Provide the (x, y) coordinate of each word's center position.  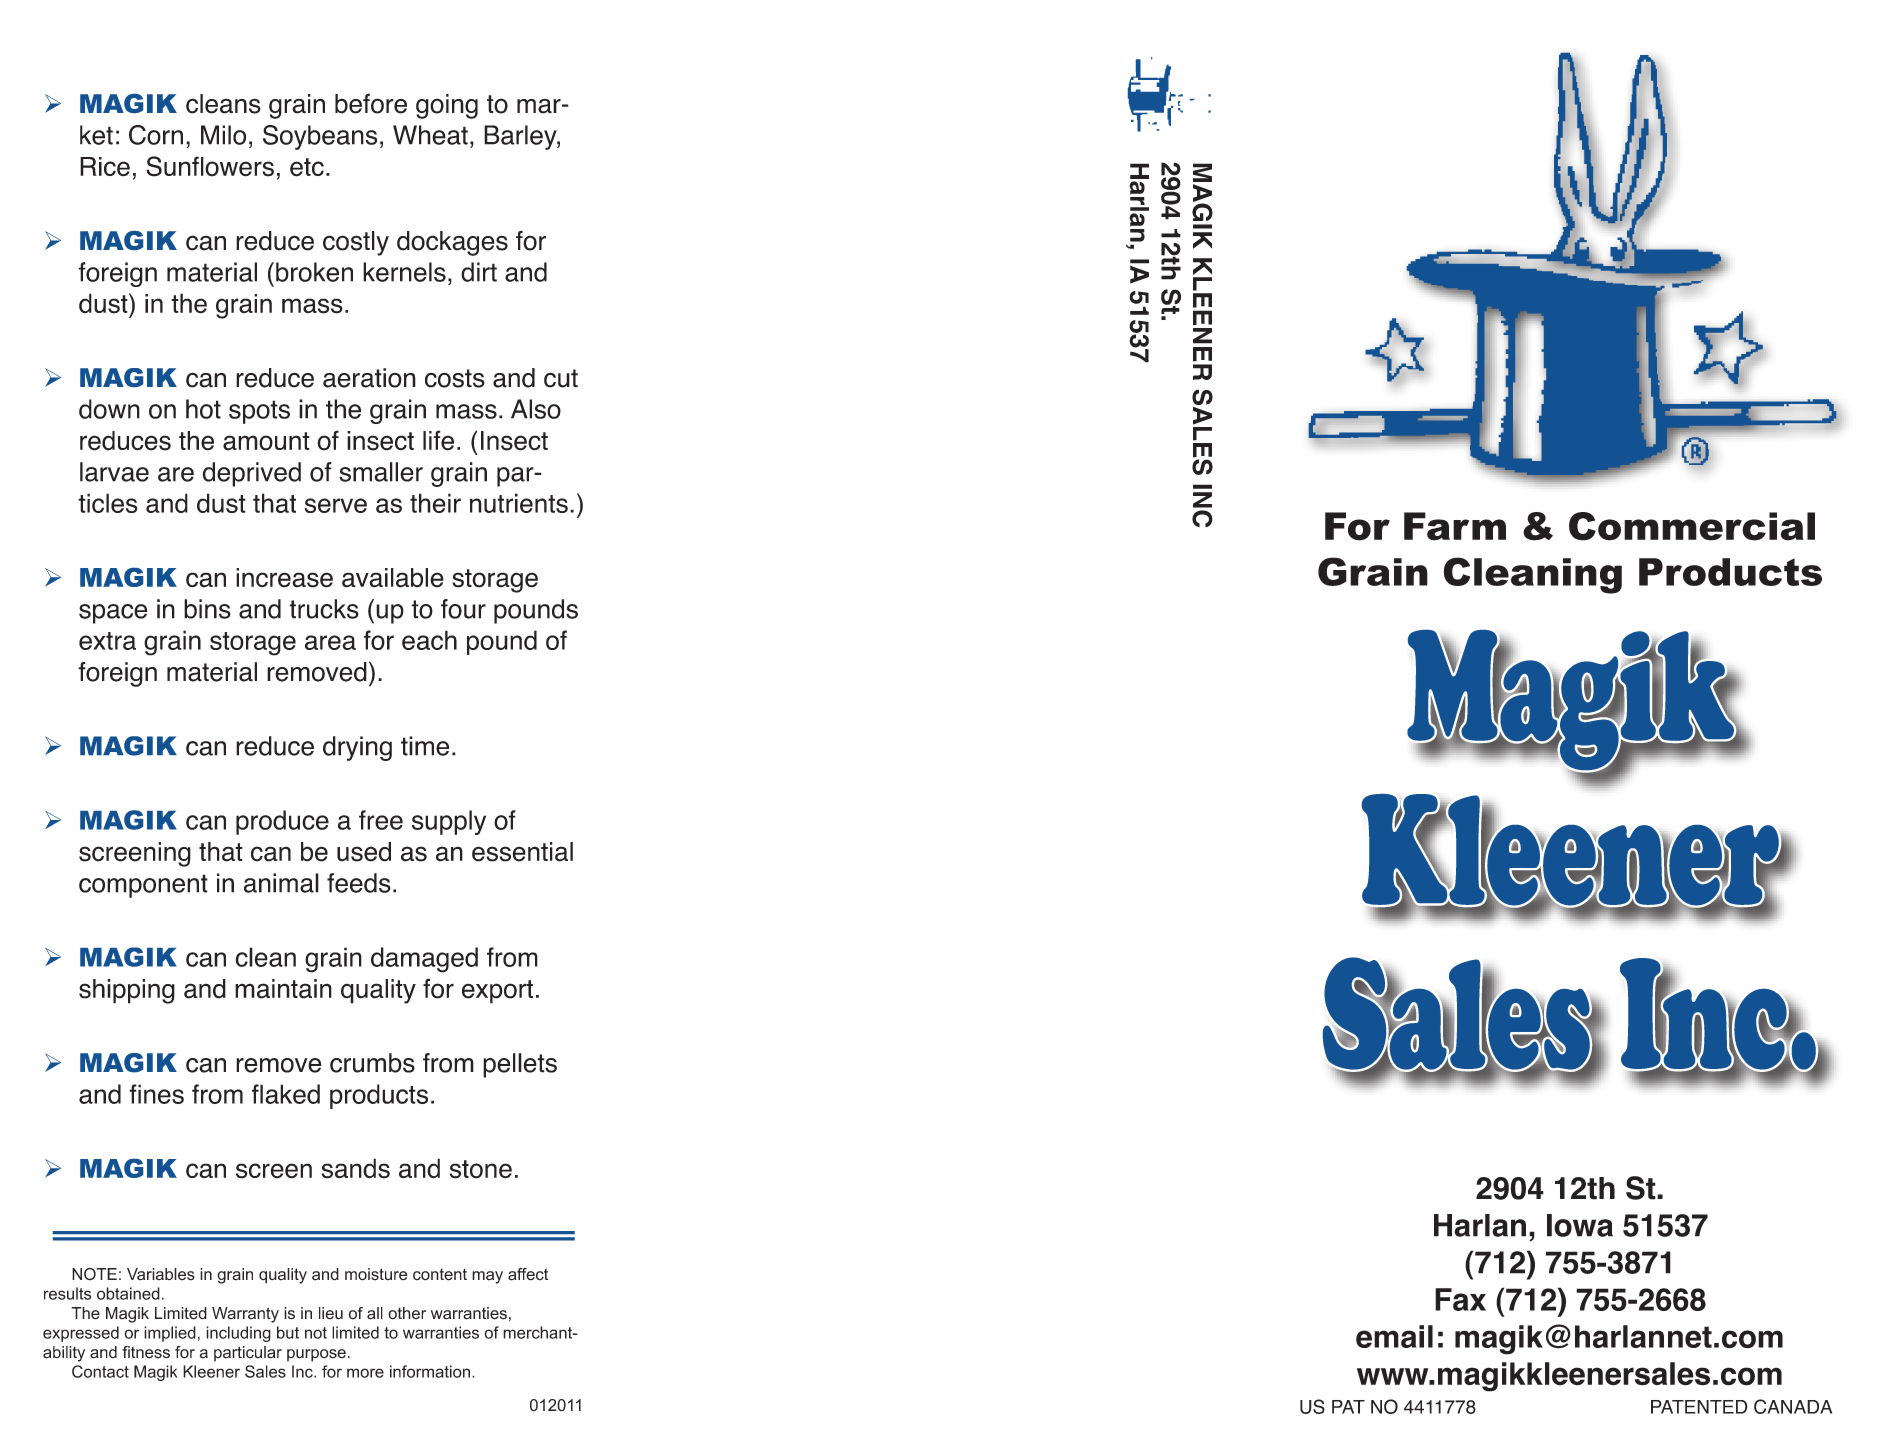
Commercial (1692, 526)
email (1394, 1336)
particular (248, 1353)
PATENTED (1699, 1407)
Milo (223, 135)
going (447, 106)
